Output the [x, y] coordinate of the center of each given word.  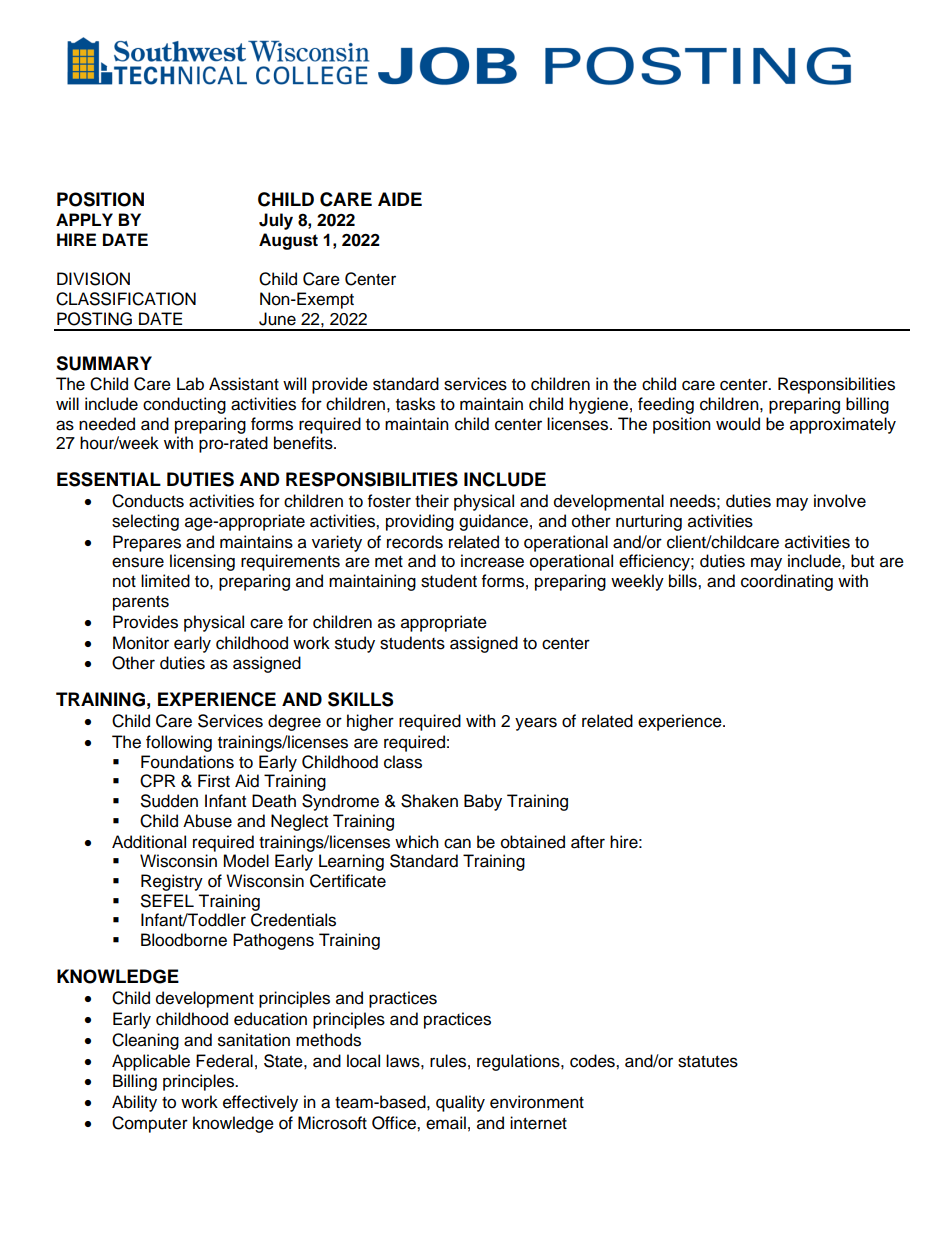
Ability [134, 1103]
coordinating [787, 582]
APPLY [84, 219]
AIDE [400, 199]
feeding [666, 405]
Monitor [141, 643]
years [536, 724]
